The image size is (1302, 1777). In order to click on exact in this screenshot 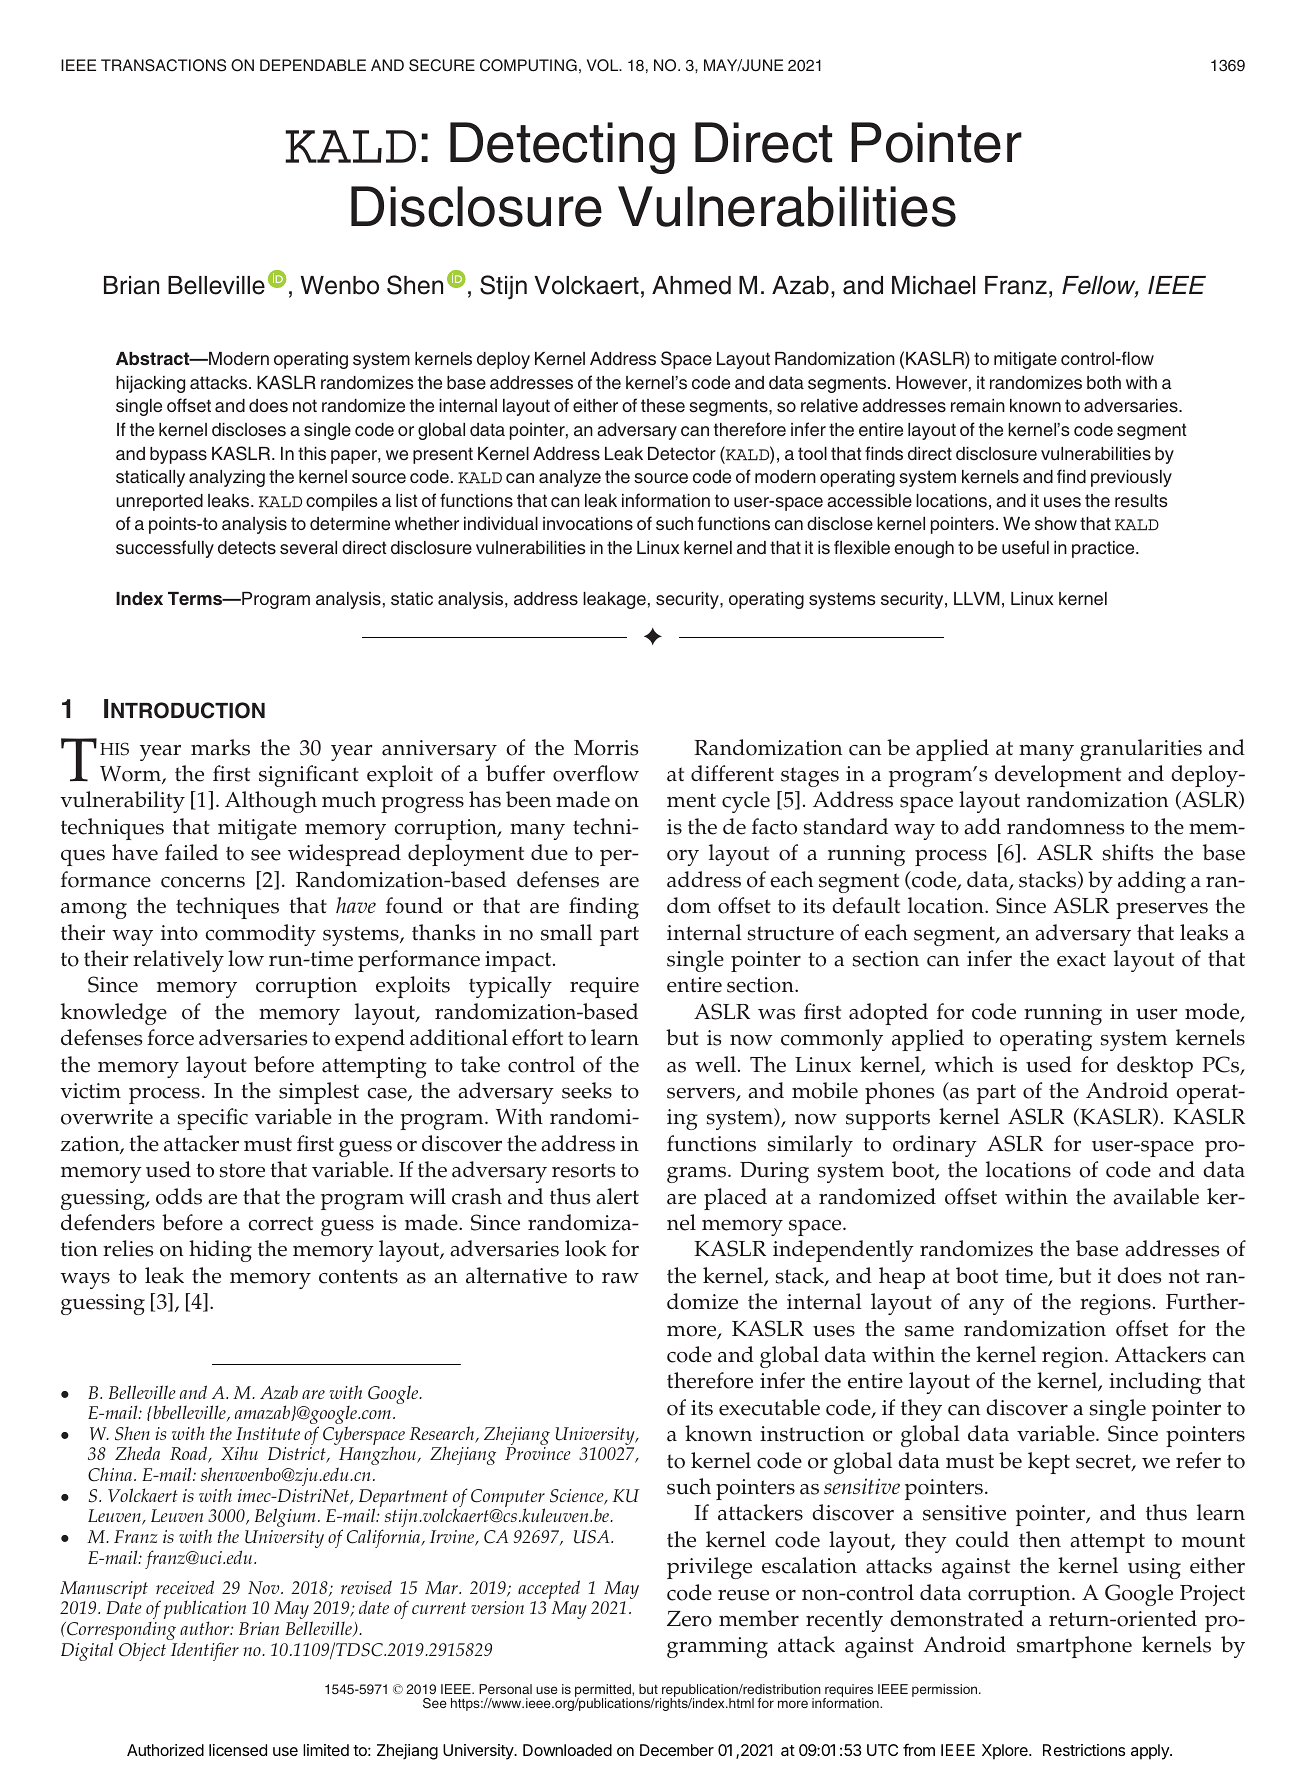, I will do `click(1081, 959)`.
